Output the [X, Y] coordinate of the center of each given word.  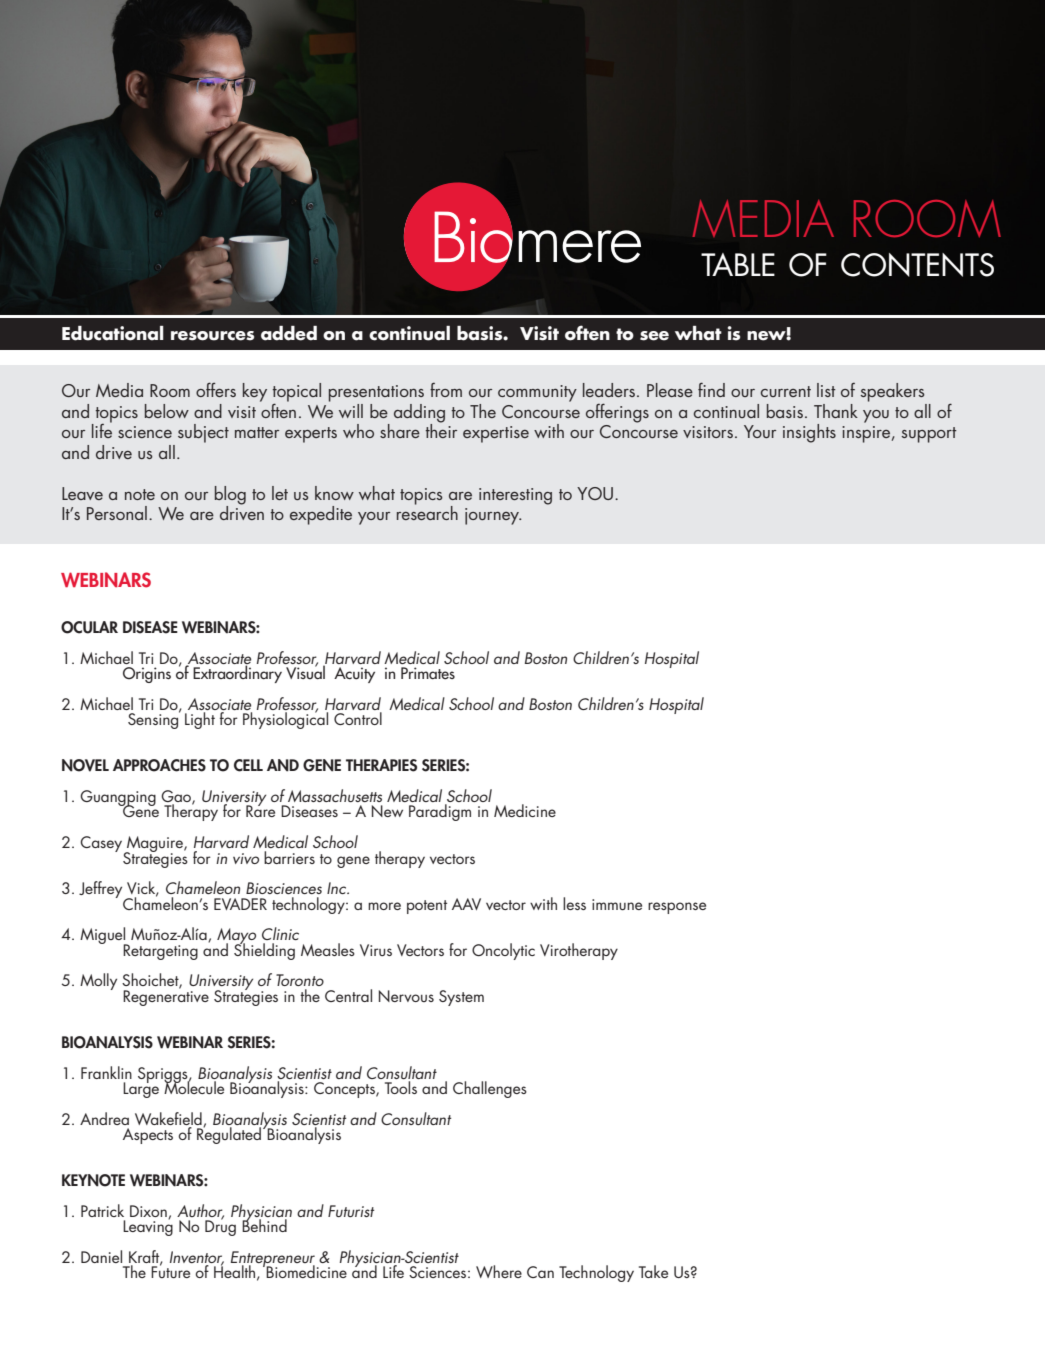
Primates [428, 673]
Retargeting [160, 952]
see [654, 336]
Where [499, 1271]
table [738, 264]
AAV [466, 904]
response [677, 908]
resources [212, 336]
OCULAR [89, 627]
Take [653, 1271]
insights [809, 433]
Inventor [197, 1258]
